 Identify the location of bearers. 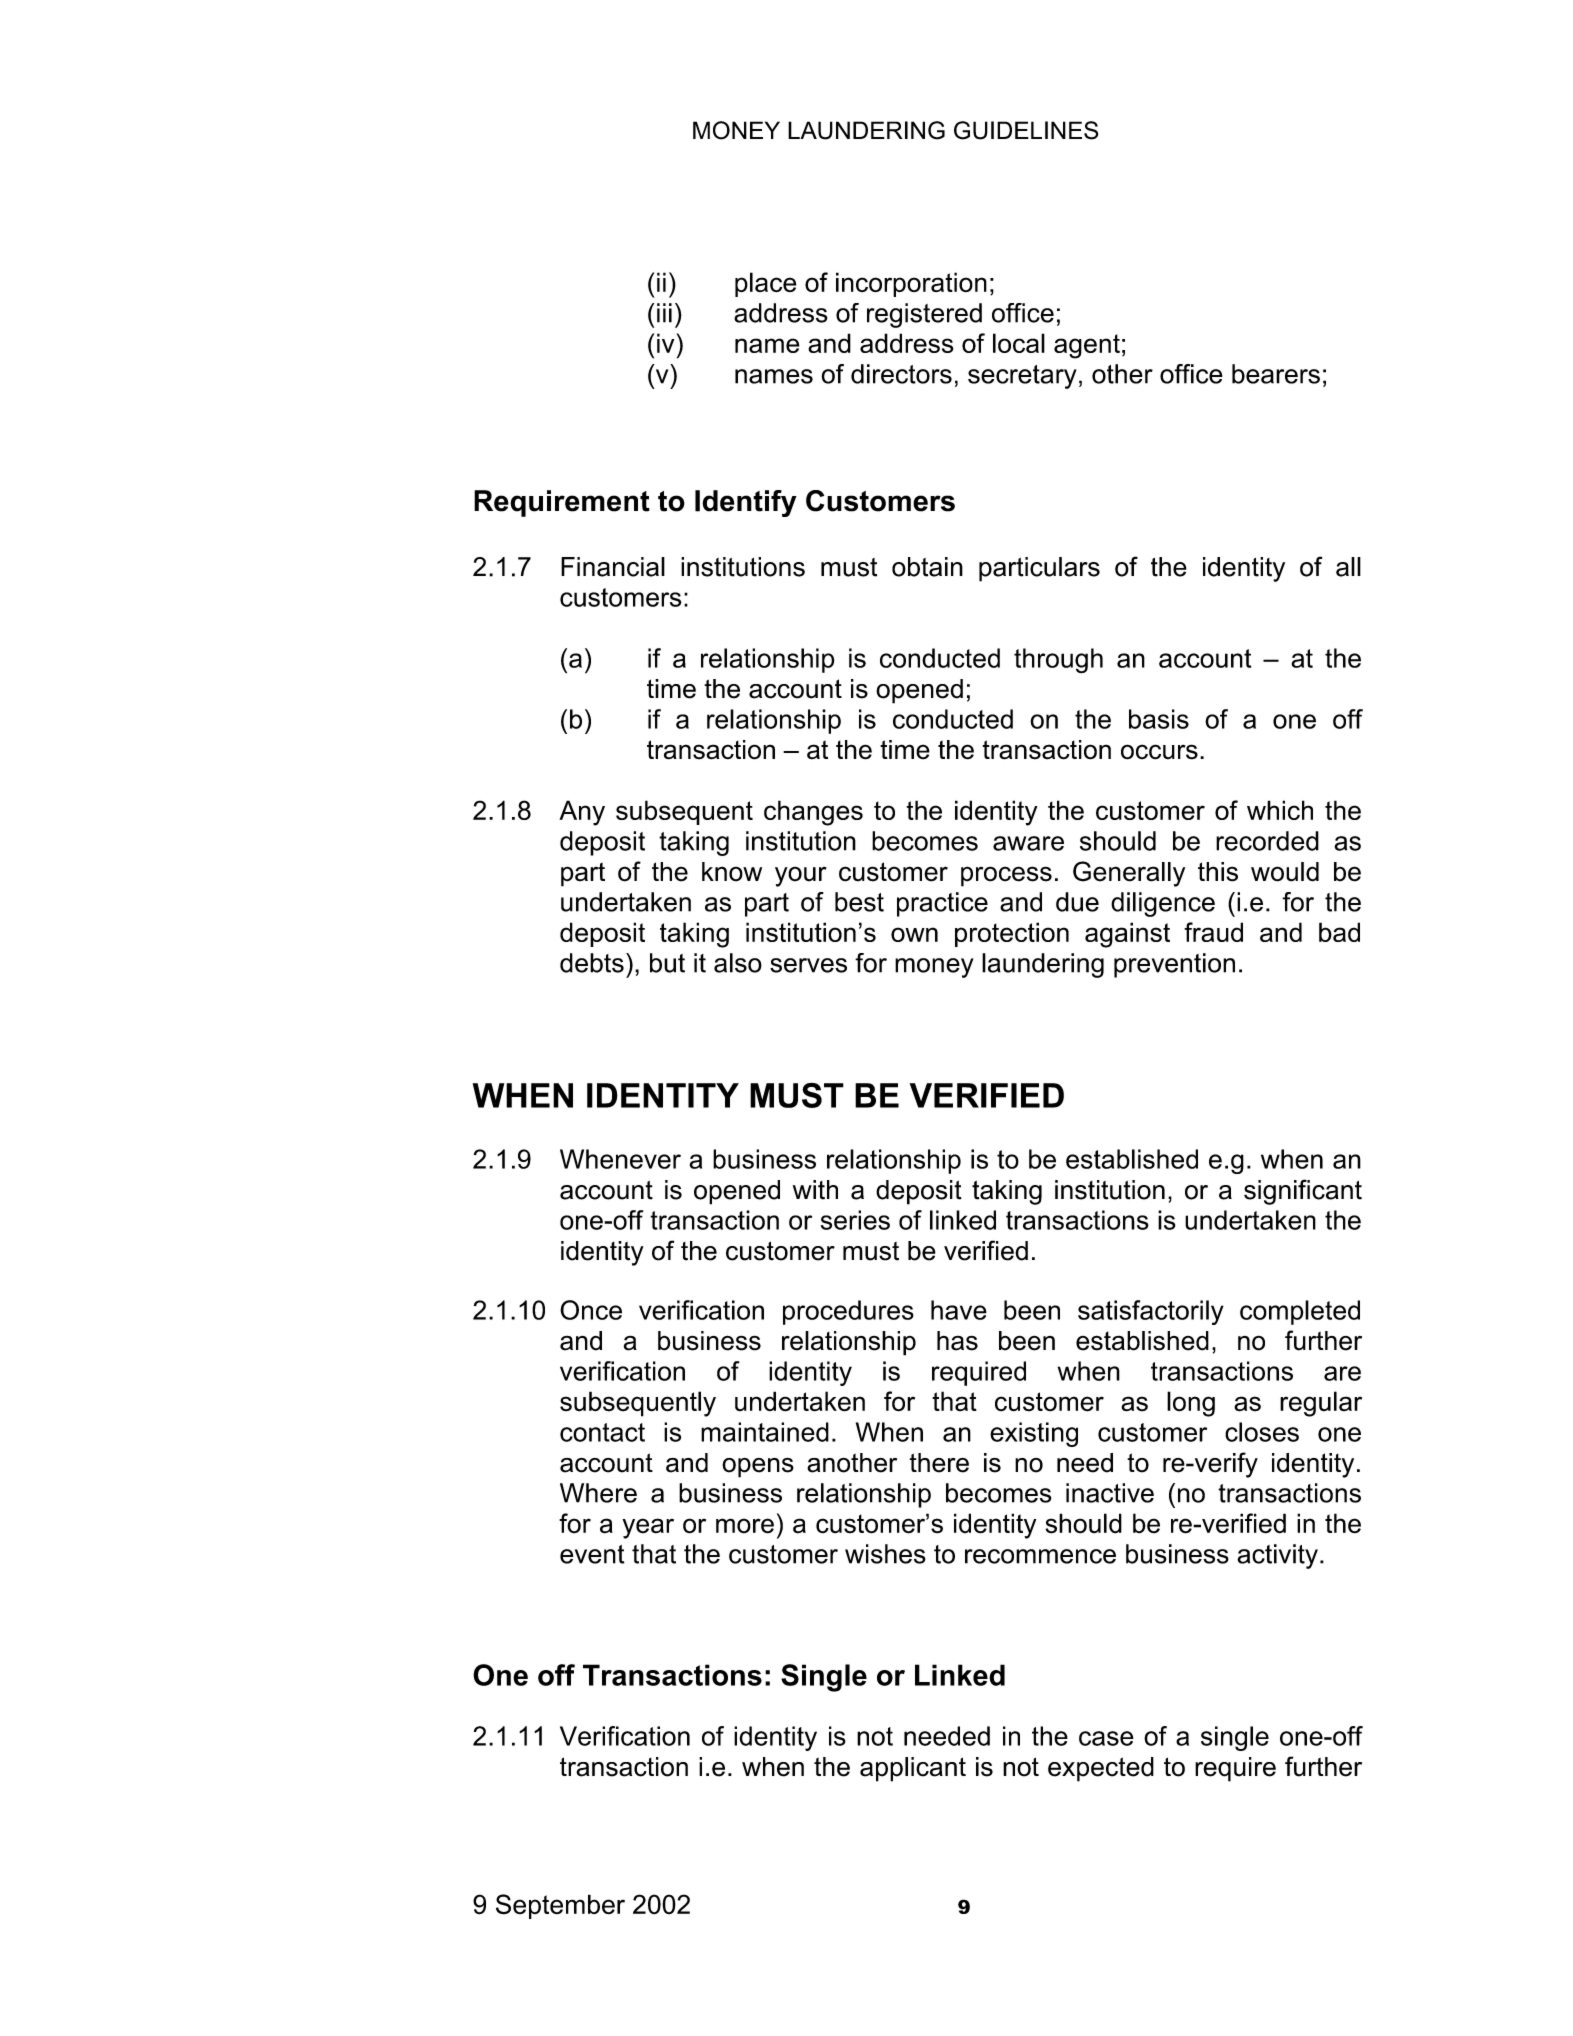
(1276, 374).
